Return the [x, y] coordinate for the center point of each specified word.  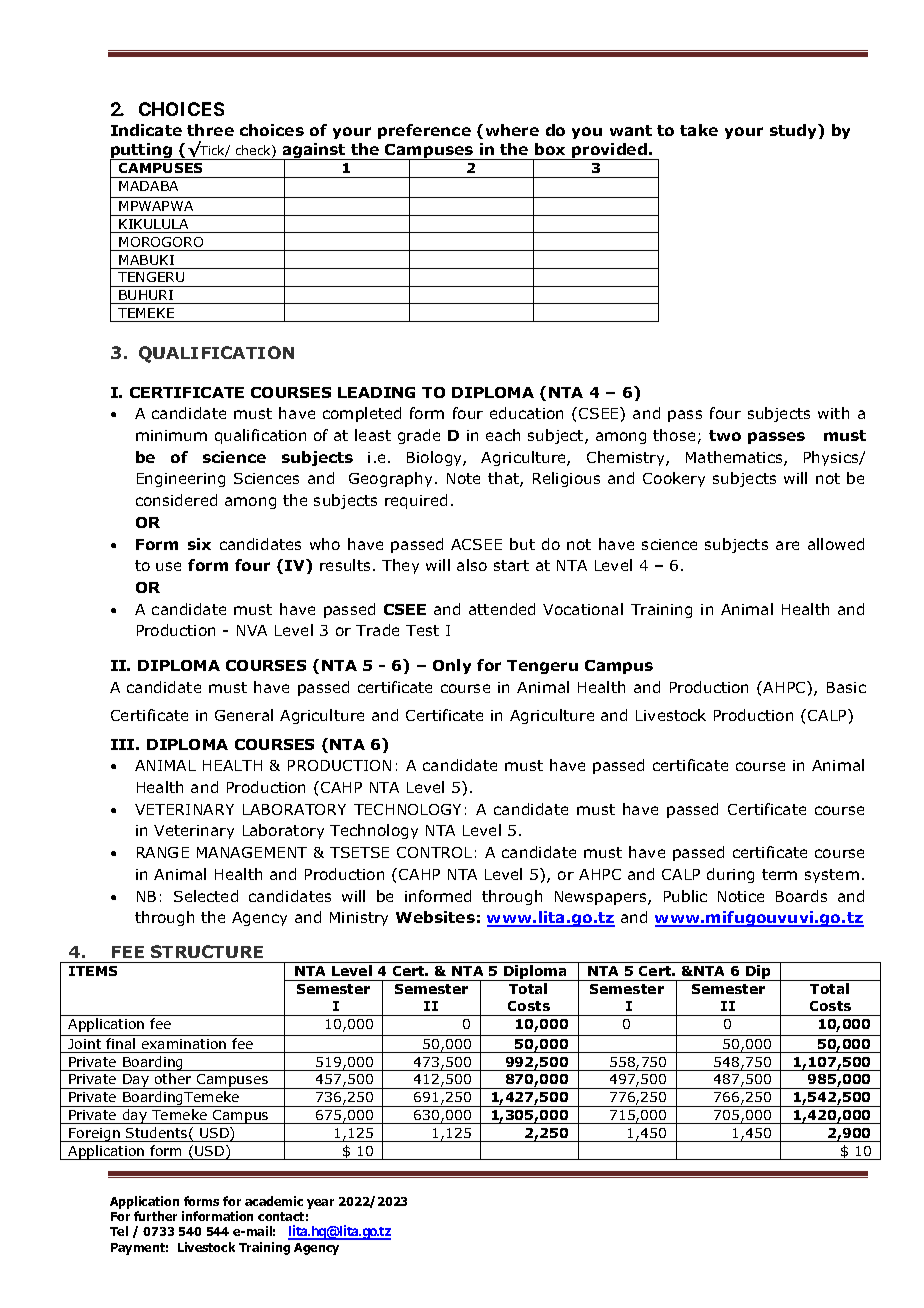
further [155, 1216]
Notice [741, 896]
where [512, 130]
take [699, 130]
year [320, 1204]
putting [142, 152]
